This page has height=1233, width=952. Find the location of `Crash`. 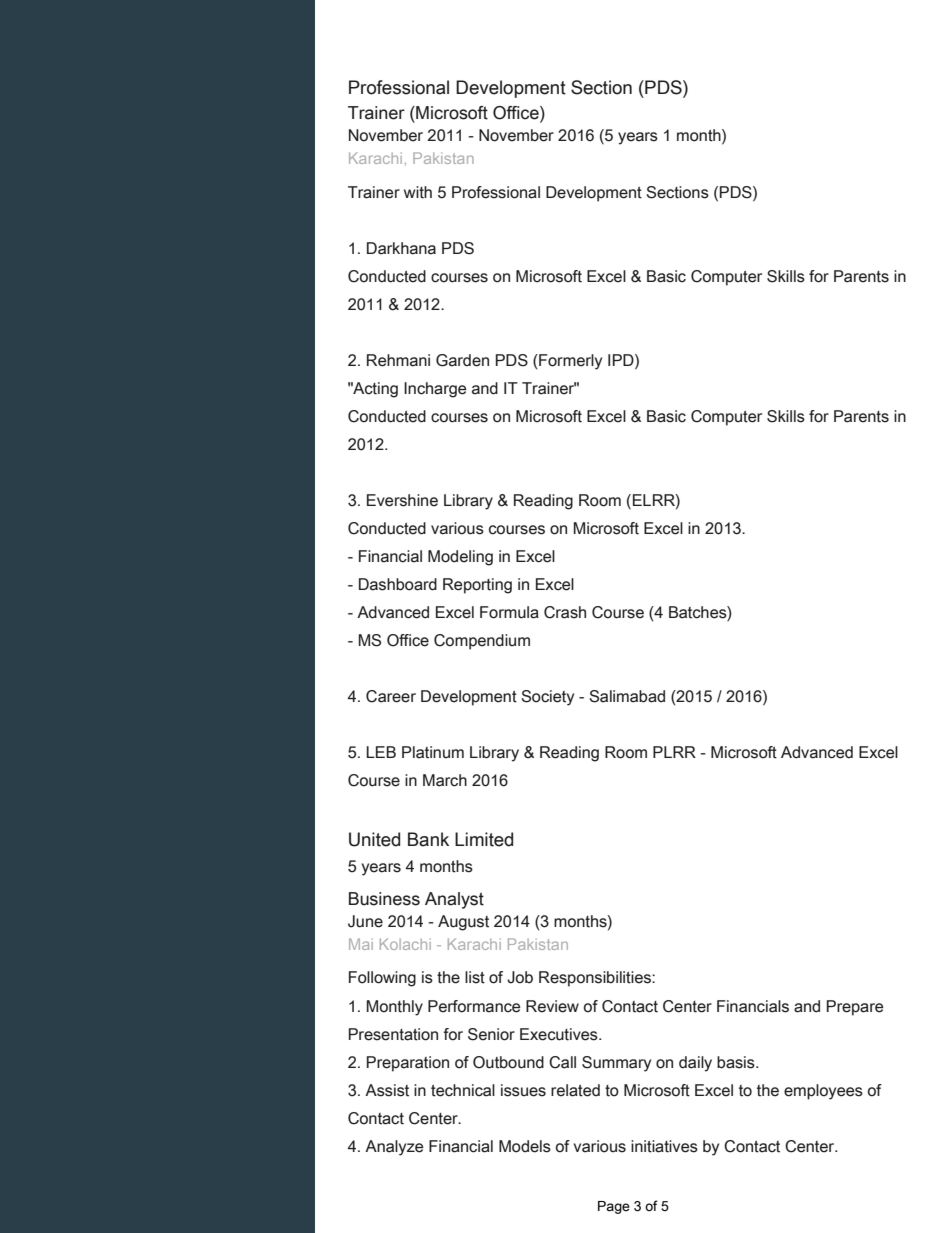

Crash is located at coordinates (565, 612).
